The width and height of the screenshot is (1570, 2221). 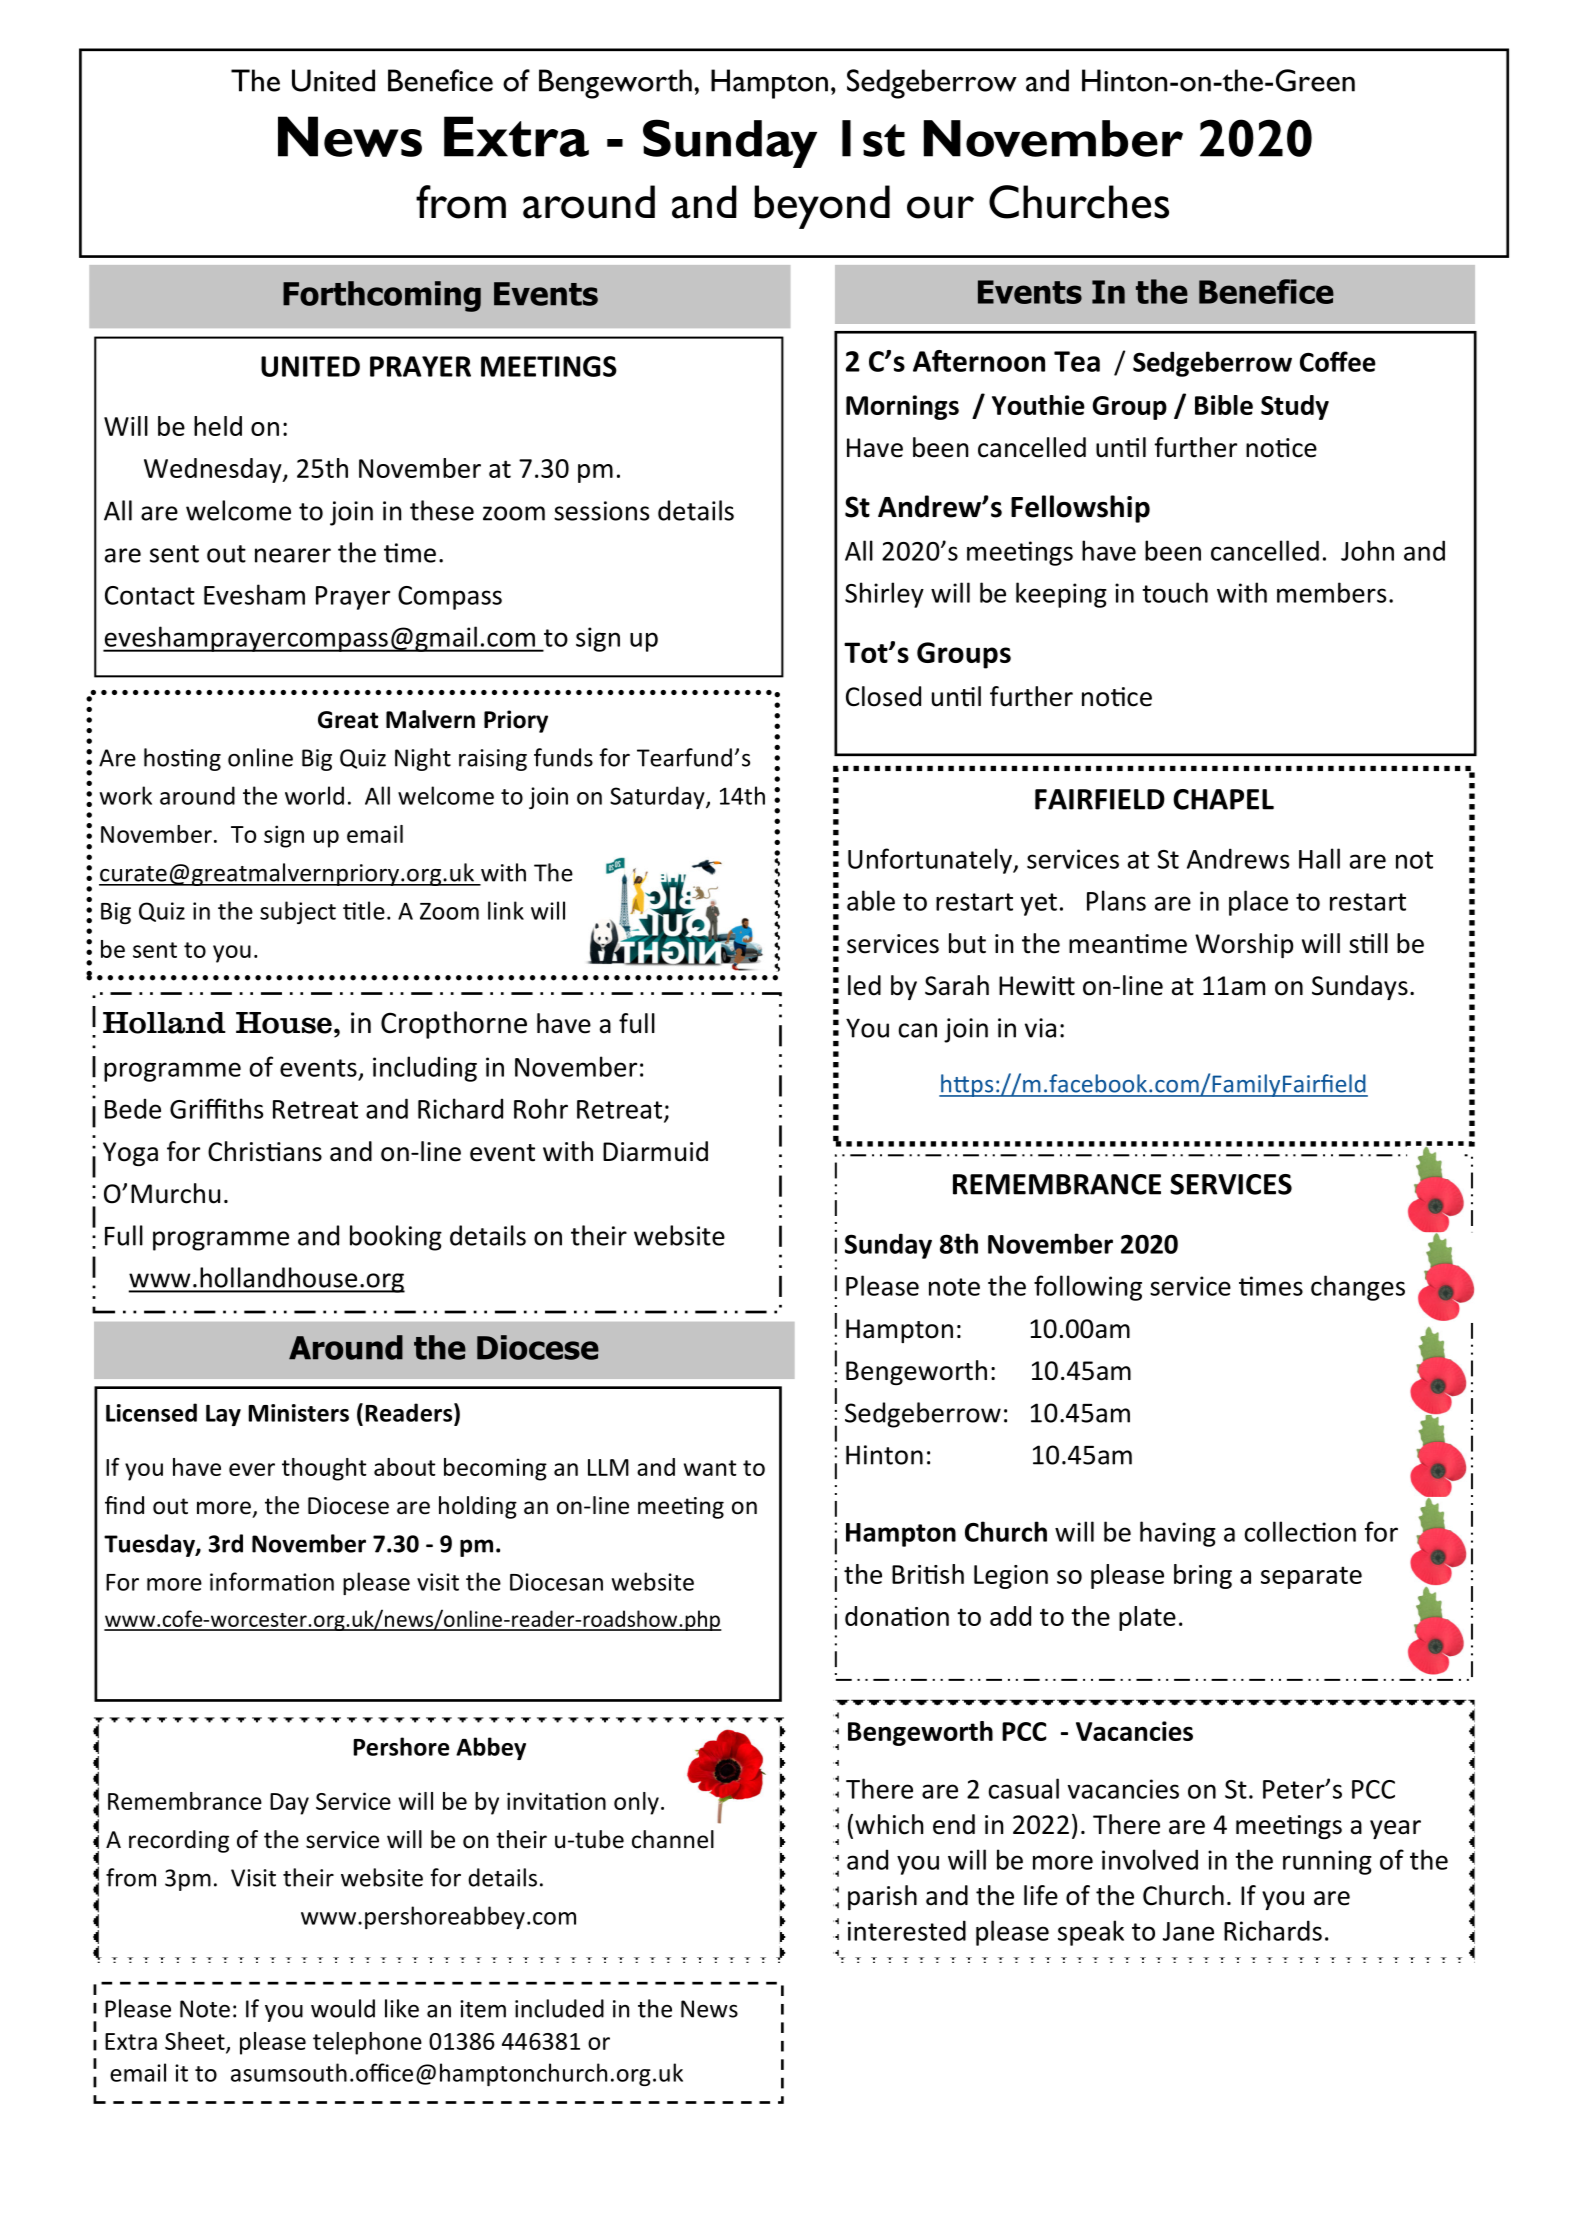 I want to click on mes, so click(x=1279, y=1288).
